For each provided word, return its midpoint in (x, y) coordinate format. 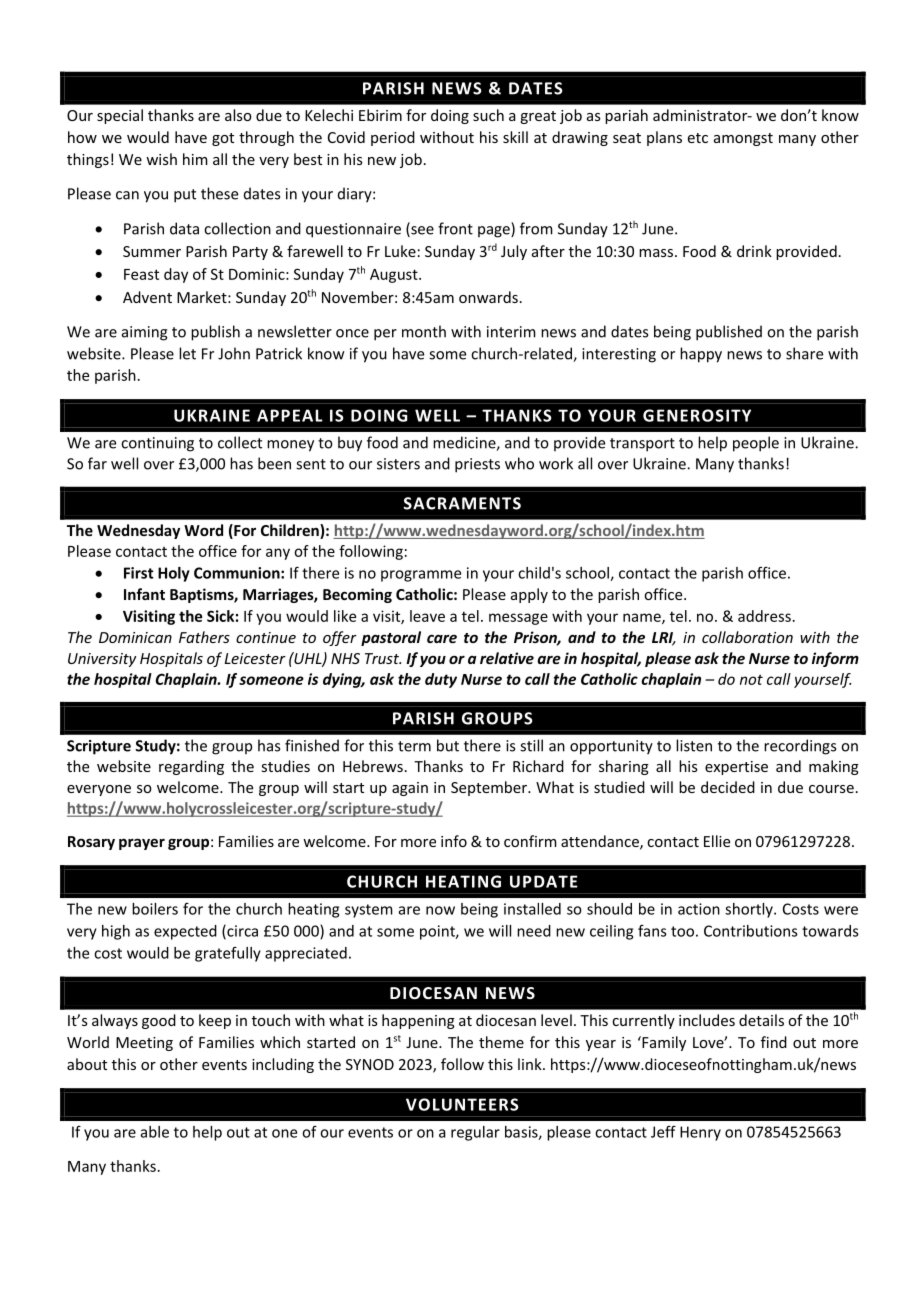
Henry (700, 1133)
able (155, 1132)
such (488, 115)
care (442, 638)
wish (161, 159)
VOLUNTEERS (462, 1104)
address (764, 616)
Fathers (204, 637)
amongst (743, 139)
